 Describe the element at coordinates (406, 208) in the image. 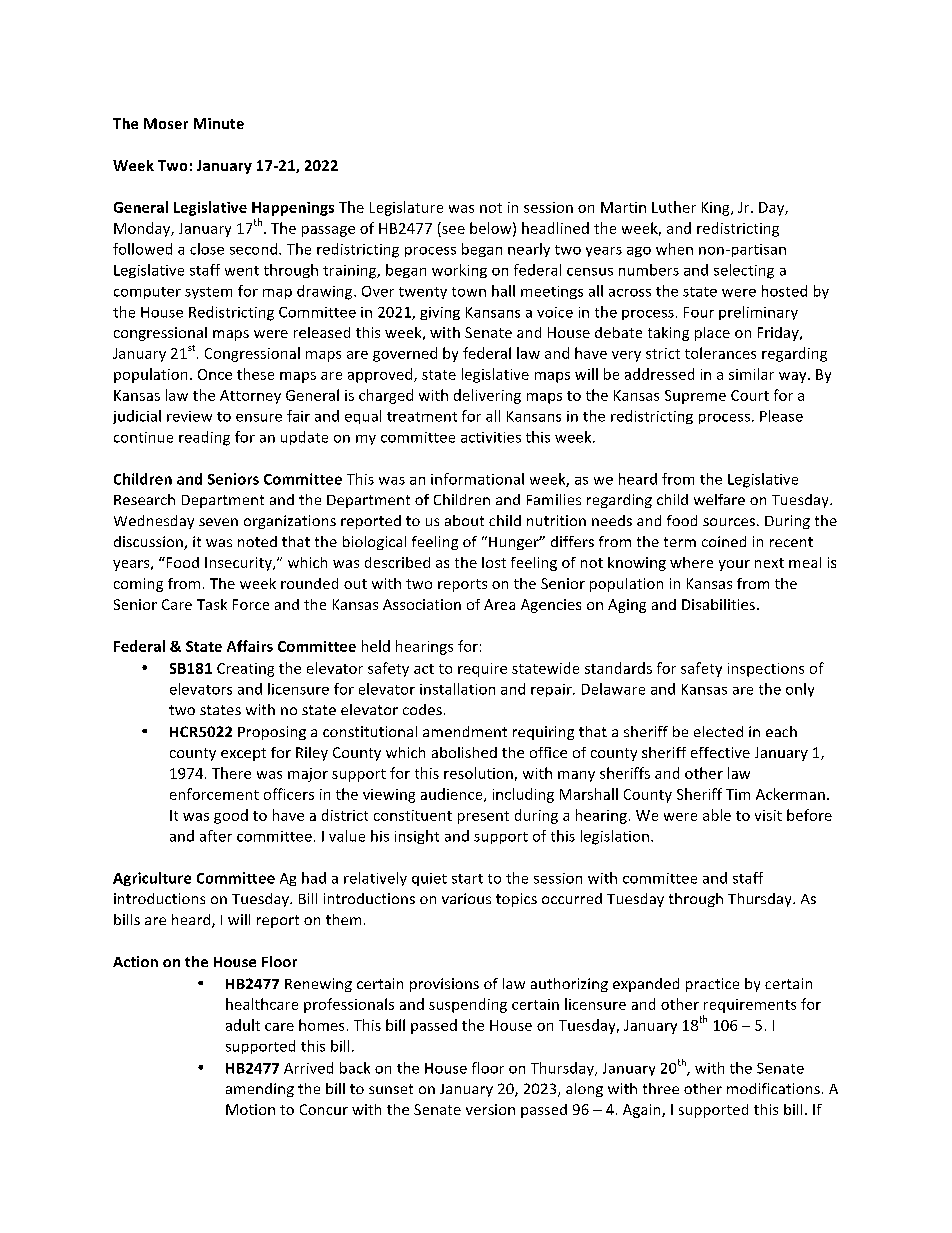

I see `Legislature` at that location.
